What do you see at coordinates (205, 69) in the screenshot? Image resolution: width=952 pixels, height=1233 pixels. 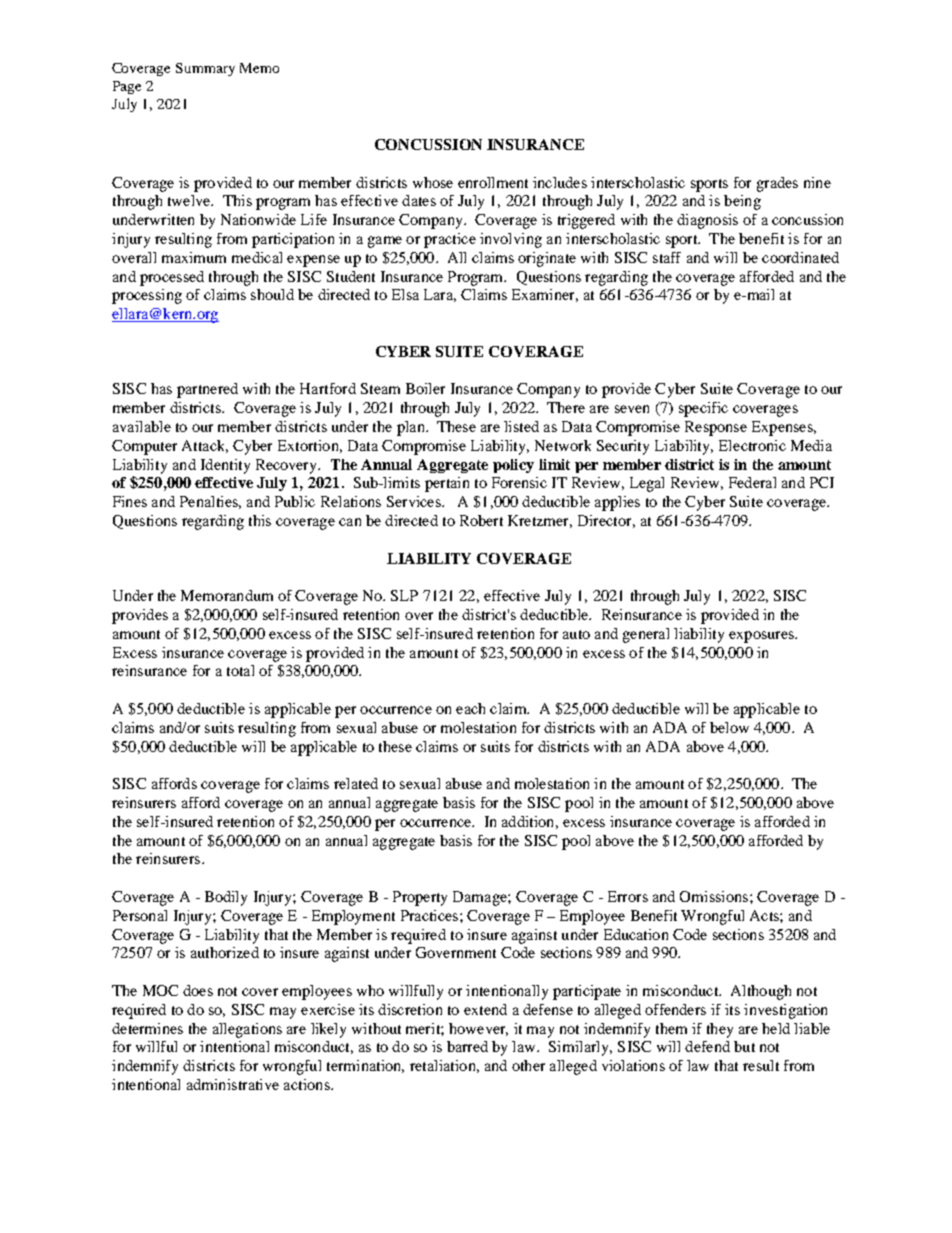 I see `Summary` at bounding box center [205, 69].
